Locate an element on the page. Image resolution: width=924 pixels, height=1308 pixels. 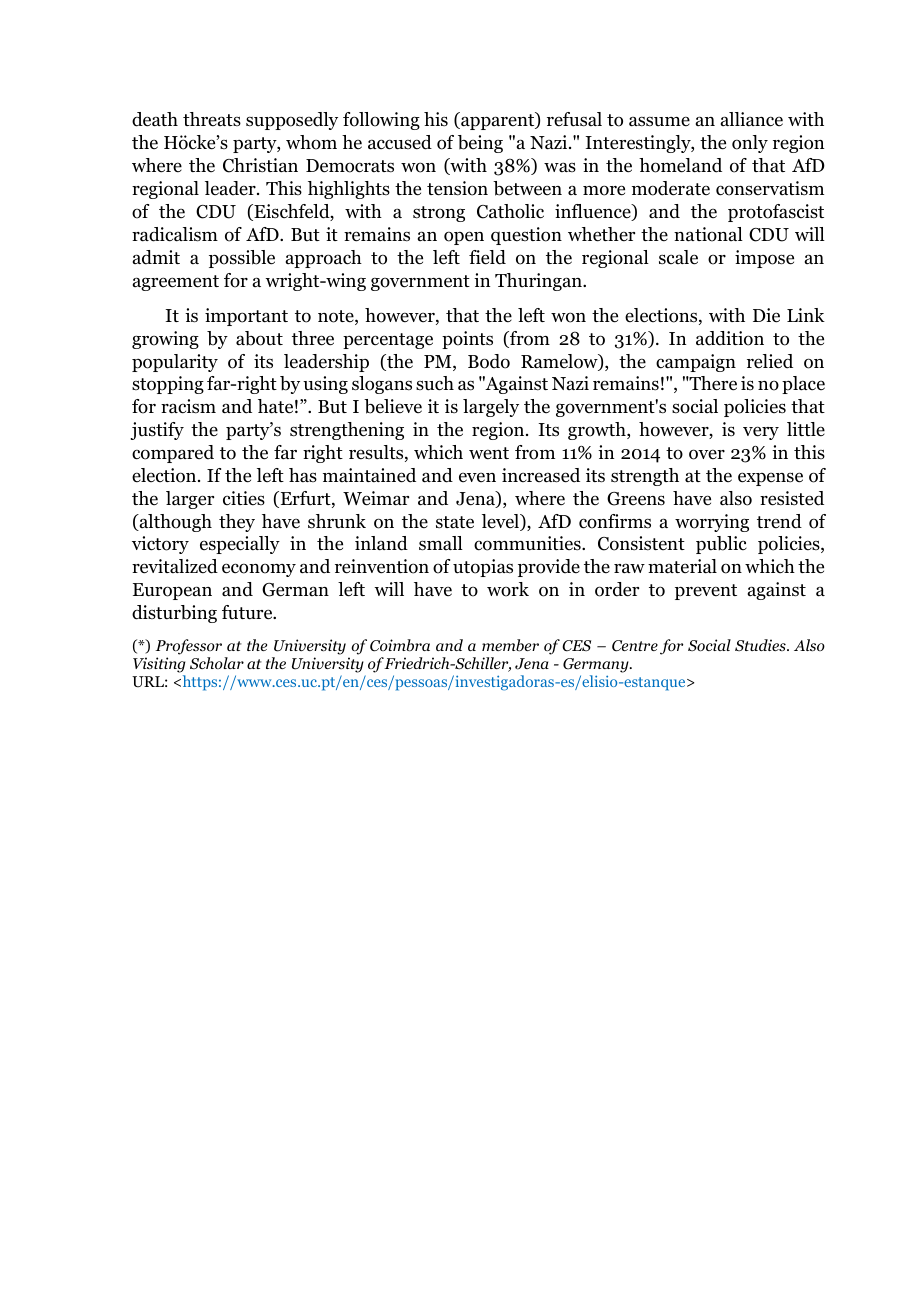
member is located at coordinates (510, 645).
